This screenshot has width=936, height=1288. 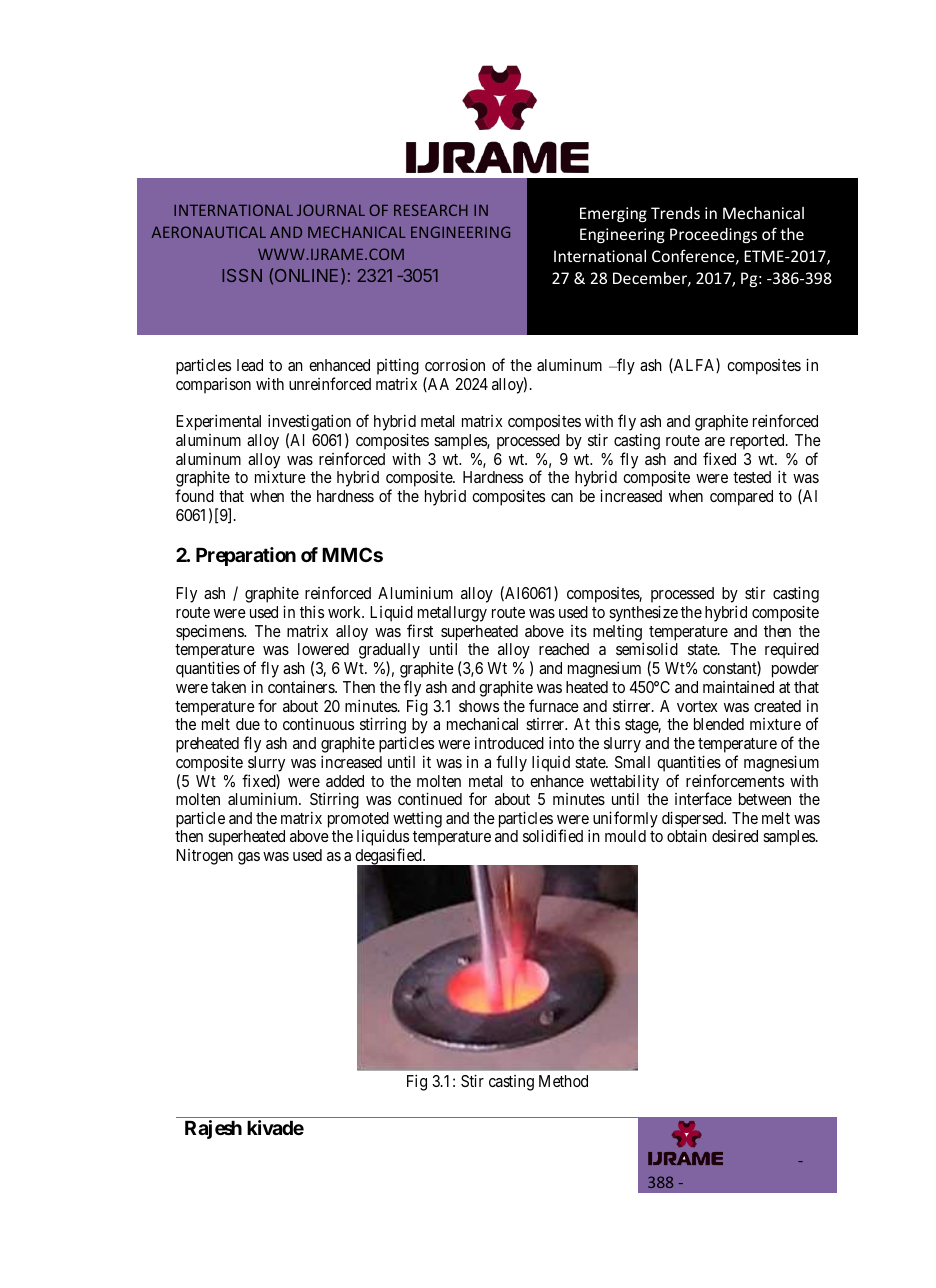 What do you see at coordinates (213, 1129) in the screenshot?
I see `Rajesh` at bounding box center [213, 1129].
